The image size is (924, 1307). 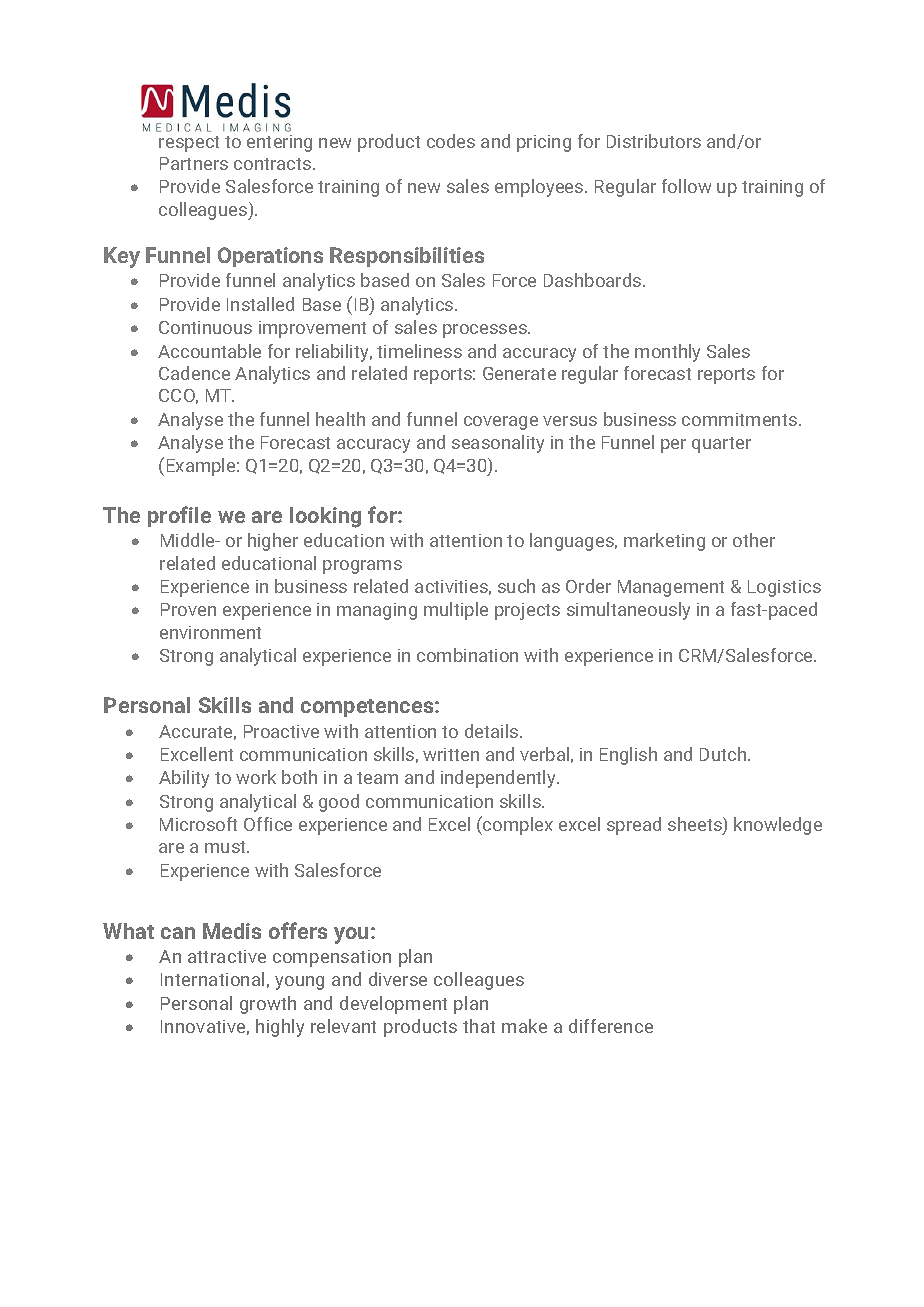 I want to click on codes, so click(x=451, y=141).
